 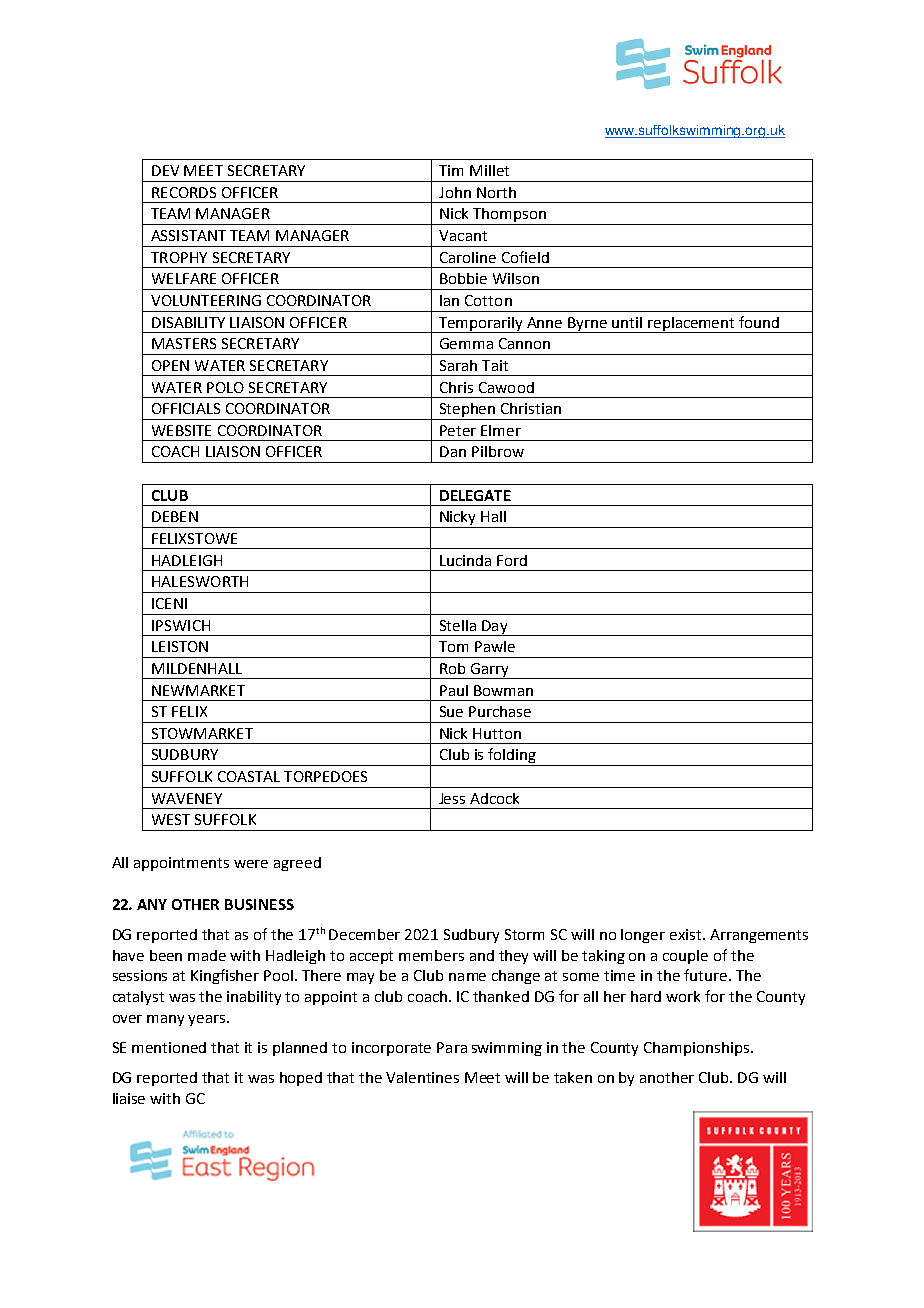 I want to click on Valentines, so click(x=422, y=1077).
